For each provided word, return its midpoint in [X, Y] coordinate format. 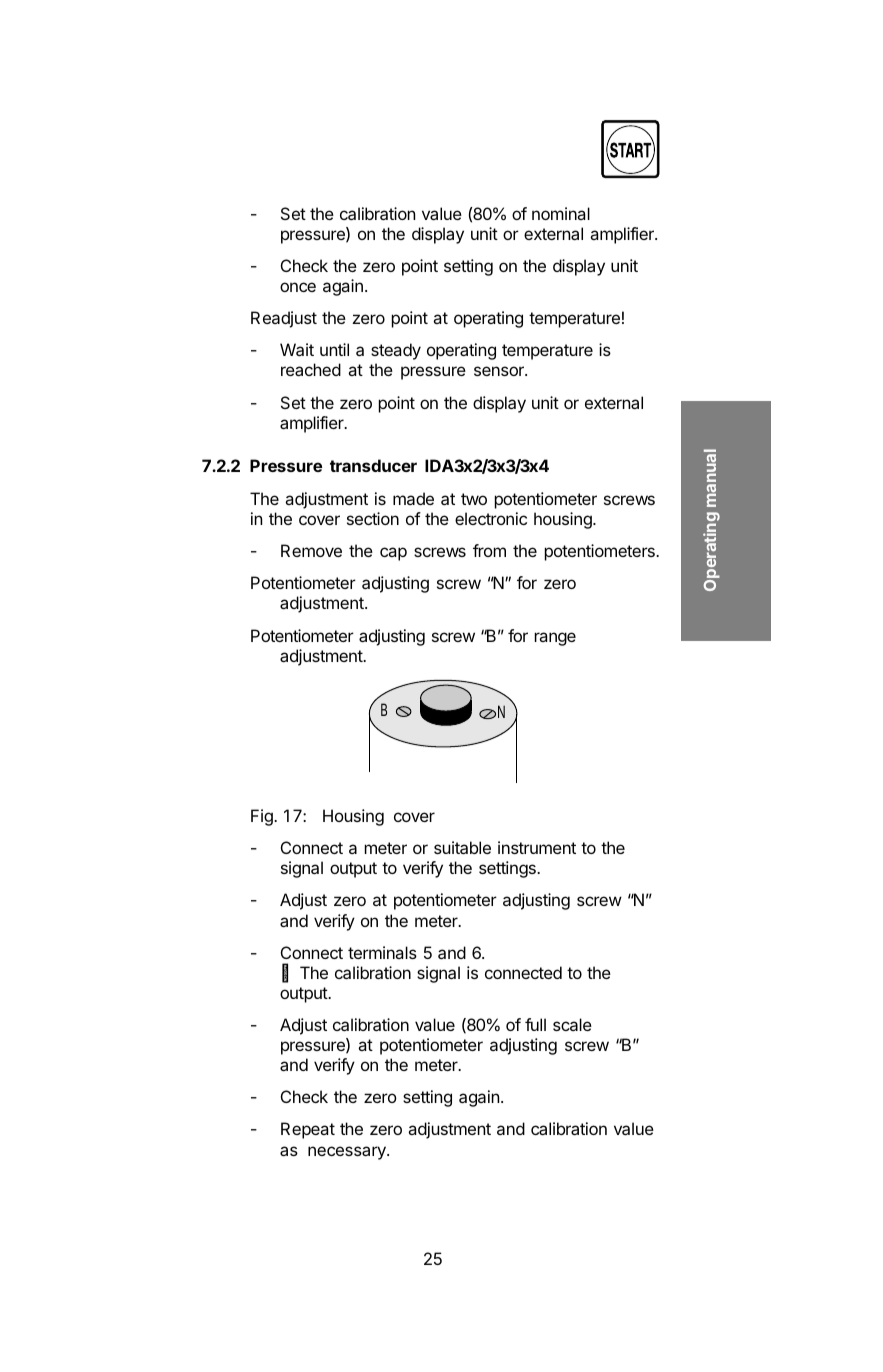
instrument [537, 847]
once [298, 287]
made [413, 498]
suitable [462, 847]
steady [396, 351]
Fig [263, 817]
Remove [311, 550]
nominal [561, 213]
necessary [348, 1153]
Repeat [308, 1130]
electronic [491, 518]
